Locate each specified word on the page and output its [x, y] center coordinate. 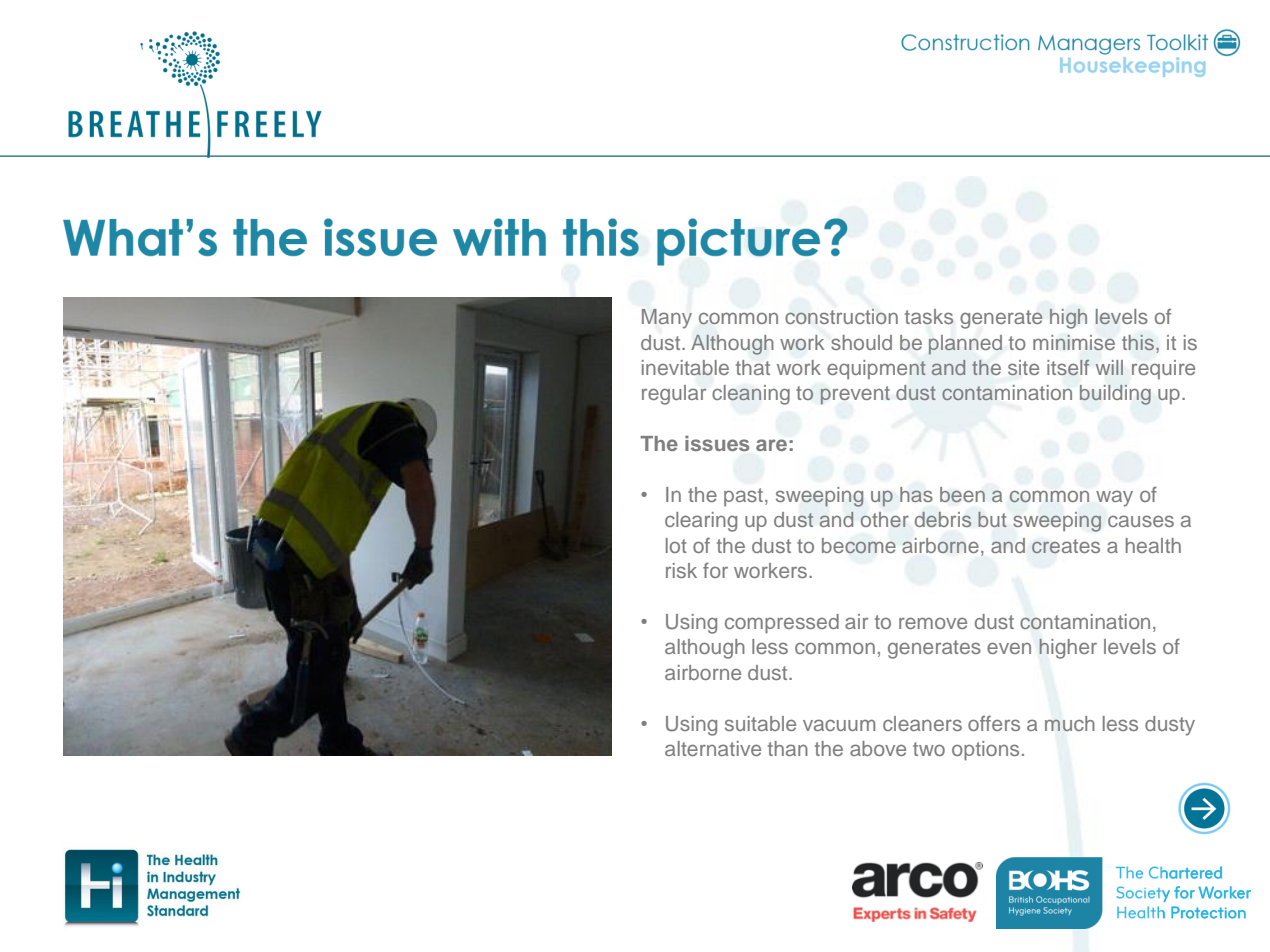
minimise [1074, 343]
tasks [929, 316]
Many [667, 319]
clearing [701, 522]
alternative [713, 748]
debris [943, 519]
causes [1141, 521]
